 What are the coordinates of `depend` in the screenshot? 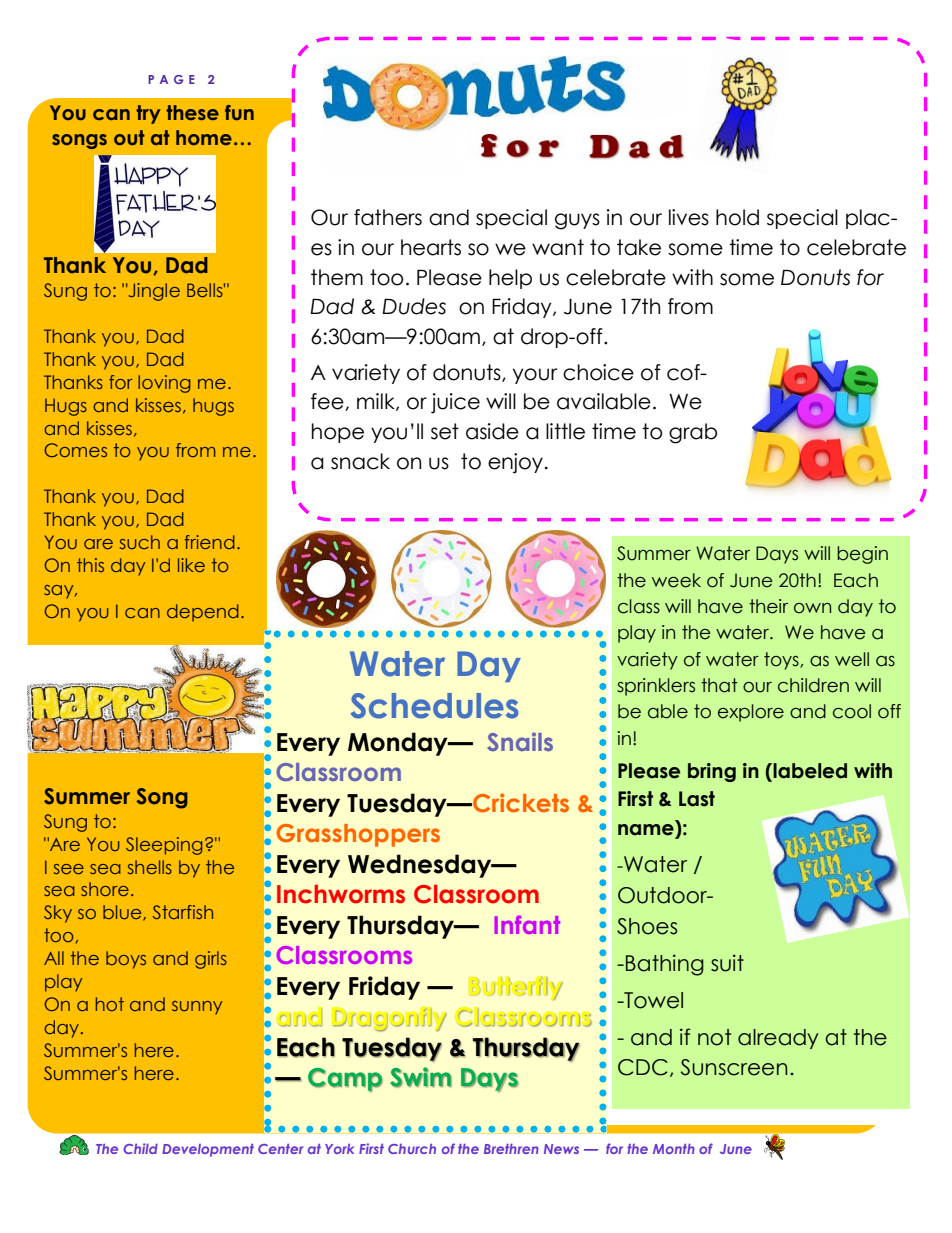 It's located at (203, 613).
